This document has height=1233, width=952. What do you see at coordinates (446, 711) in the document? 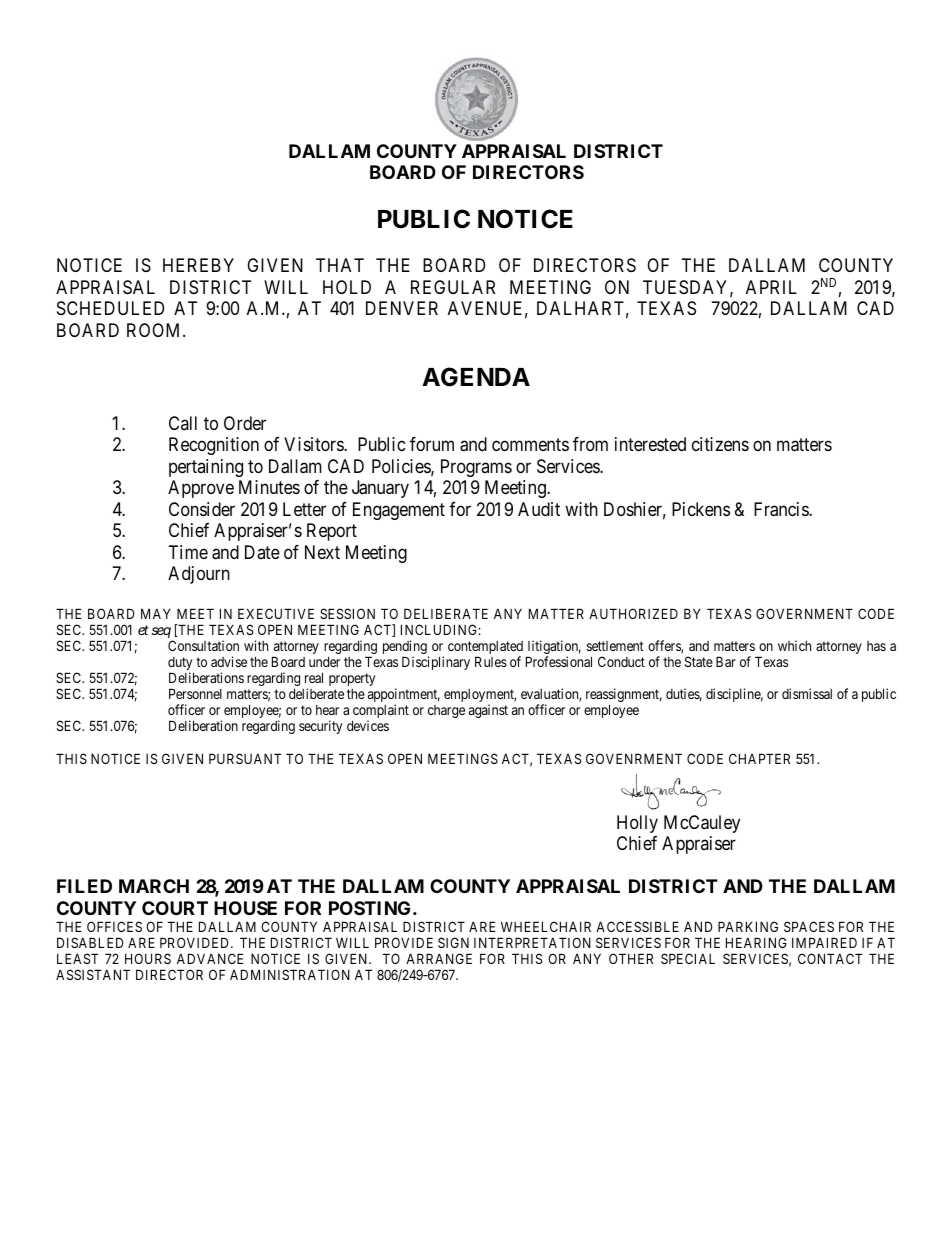
I see `charge` at bounding box center [446, 711].
